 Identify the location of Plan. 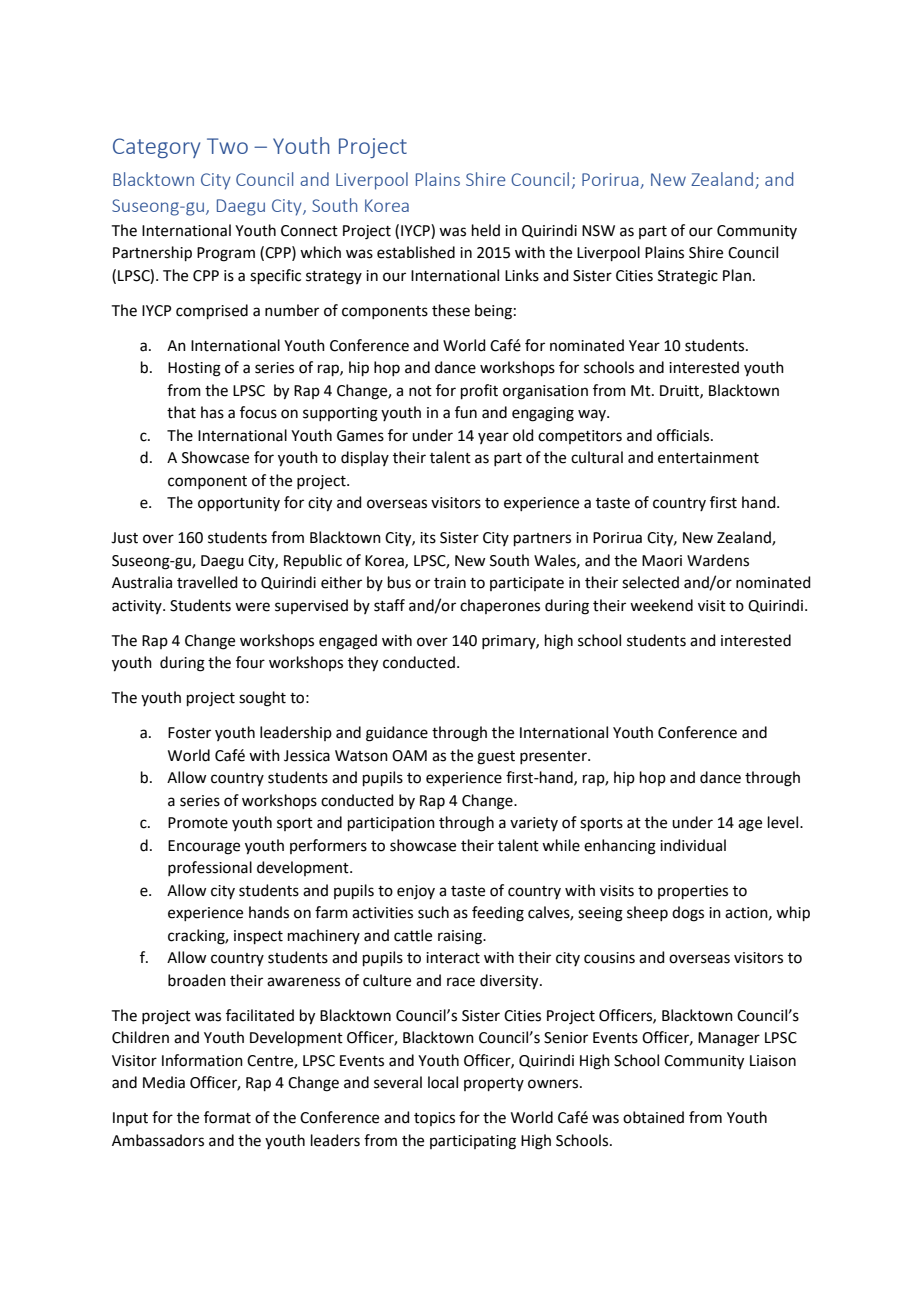
(737, 275).
